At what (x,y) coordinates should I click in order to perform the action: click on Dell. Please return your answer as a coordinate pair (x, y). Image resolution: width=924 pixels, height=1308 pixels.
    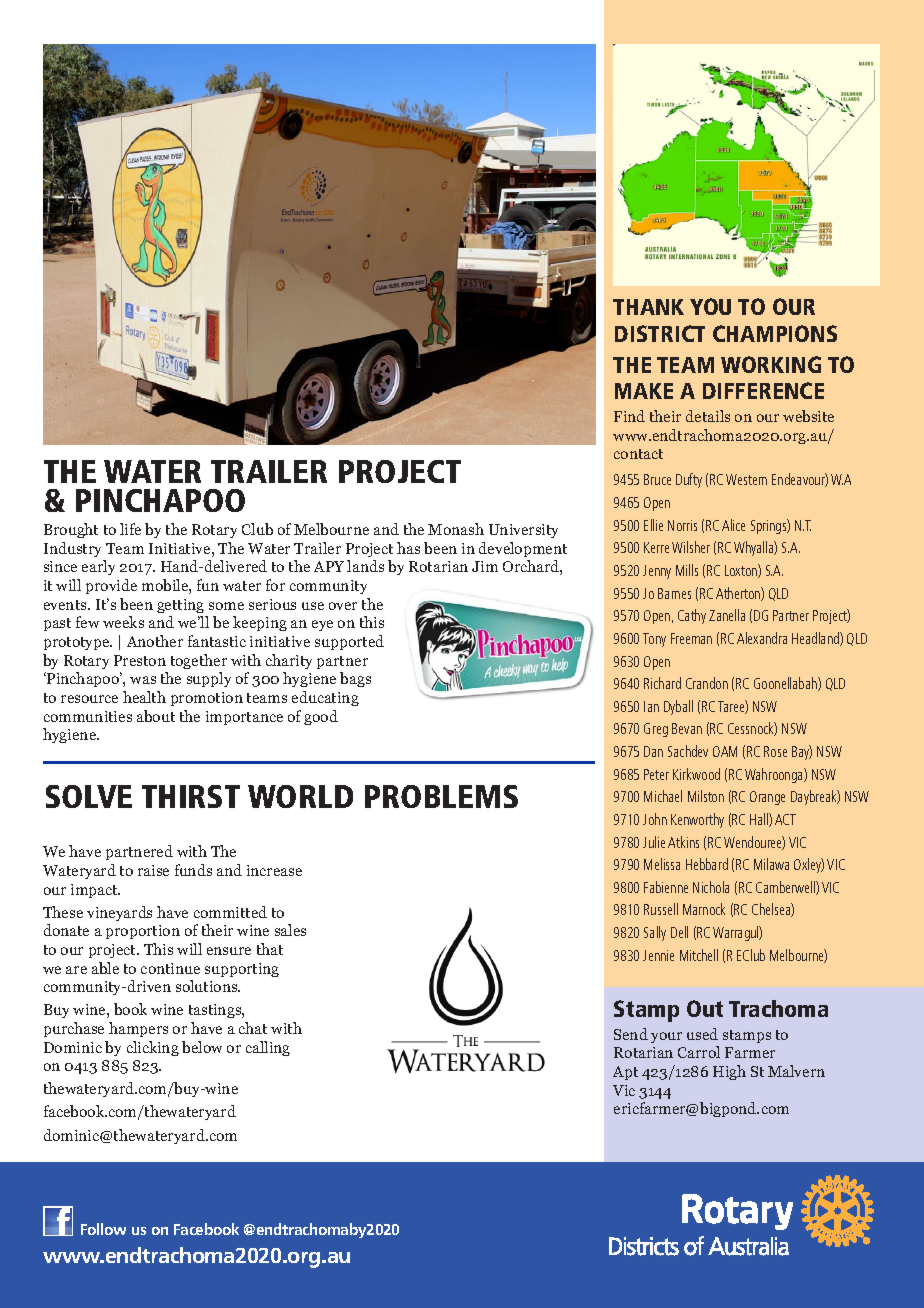
    Looking at the image, I should click on (679, 932).
